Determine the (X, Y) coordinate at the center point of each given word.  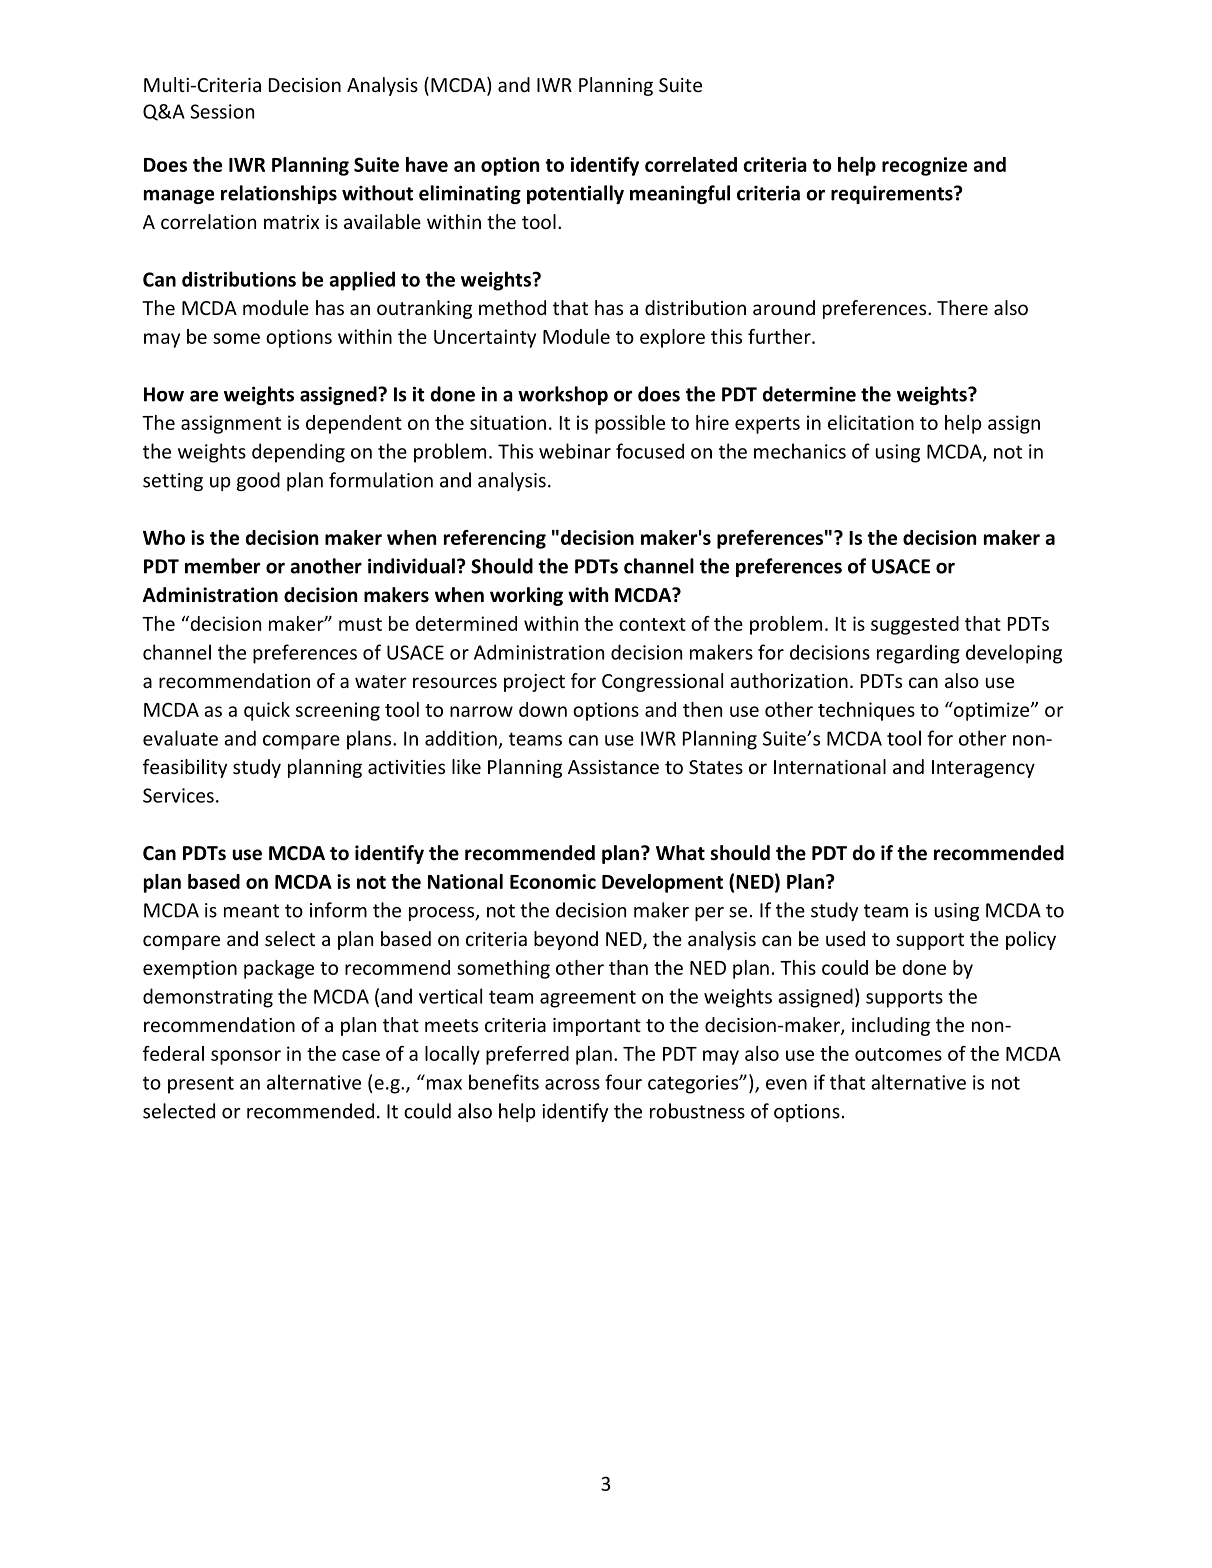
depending (298, 453)
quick (267, 711)
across (572, 1084)
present (201, 1085)
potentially (575, 194)
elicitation (871, 422)
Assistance (613, 767)
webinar (575, 451)
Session (222, 111)
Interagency (983, 769)
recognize (924, 166)
